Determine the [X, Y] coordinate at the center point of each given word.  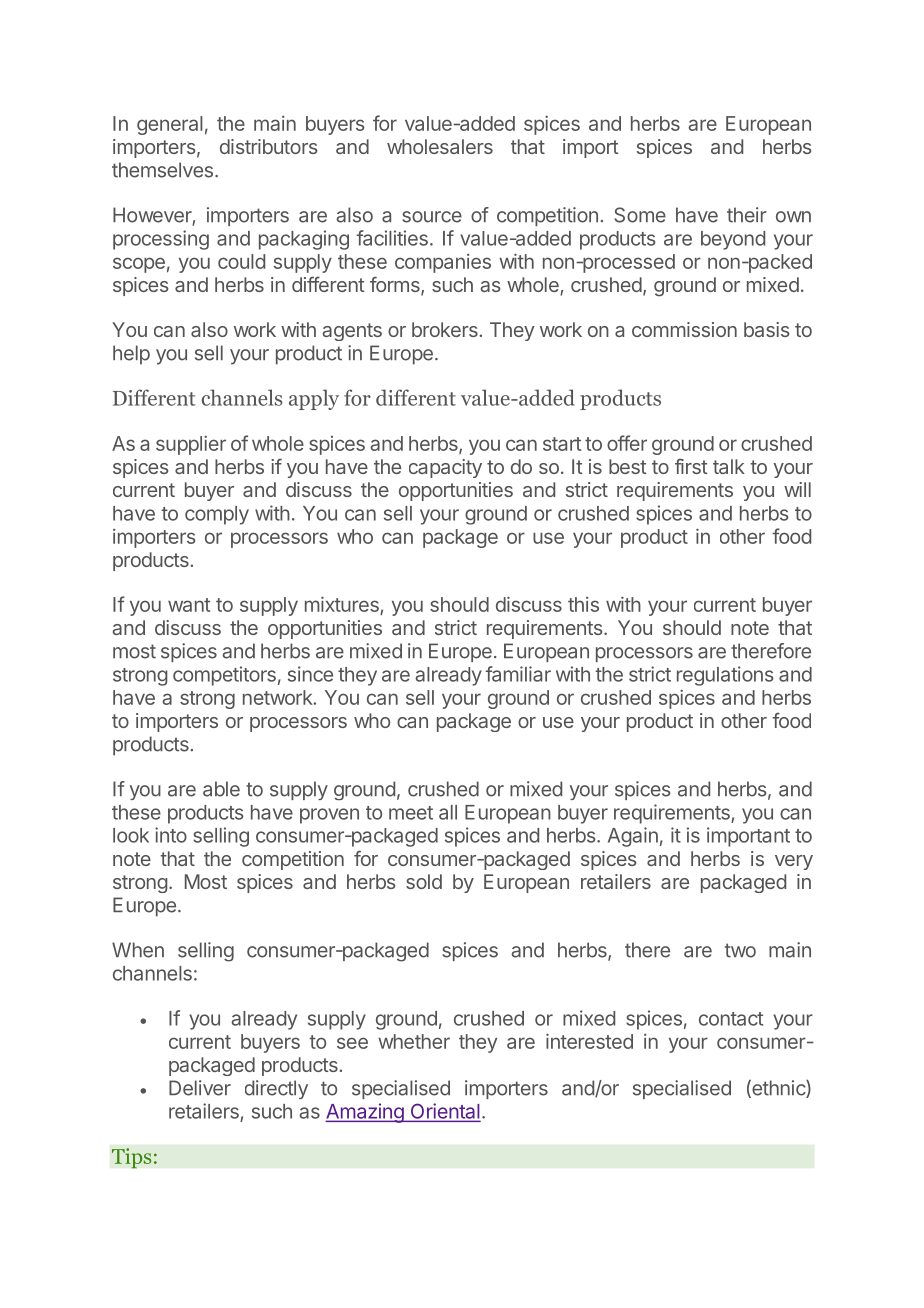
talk [729, 466]
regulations [725, 676]
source [432, 217]
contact [731, 1019]
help [131, 355]
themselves [162, 170]
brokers [446, 329]
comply [217, 515]
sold [424, 881]
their [747, 215]
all [448, 812]
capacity [445, 468]
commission [684, 329]
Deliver [200, 1088]
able [221, 789]
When [138, 950]
